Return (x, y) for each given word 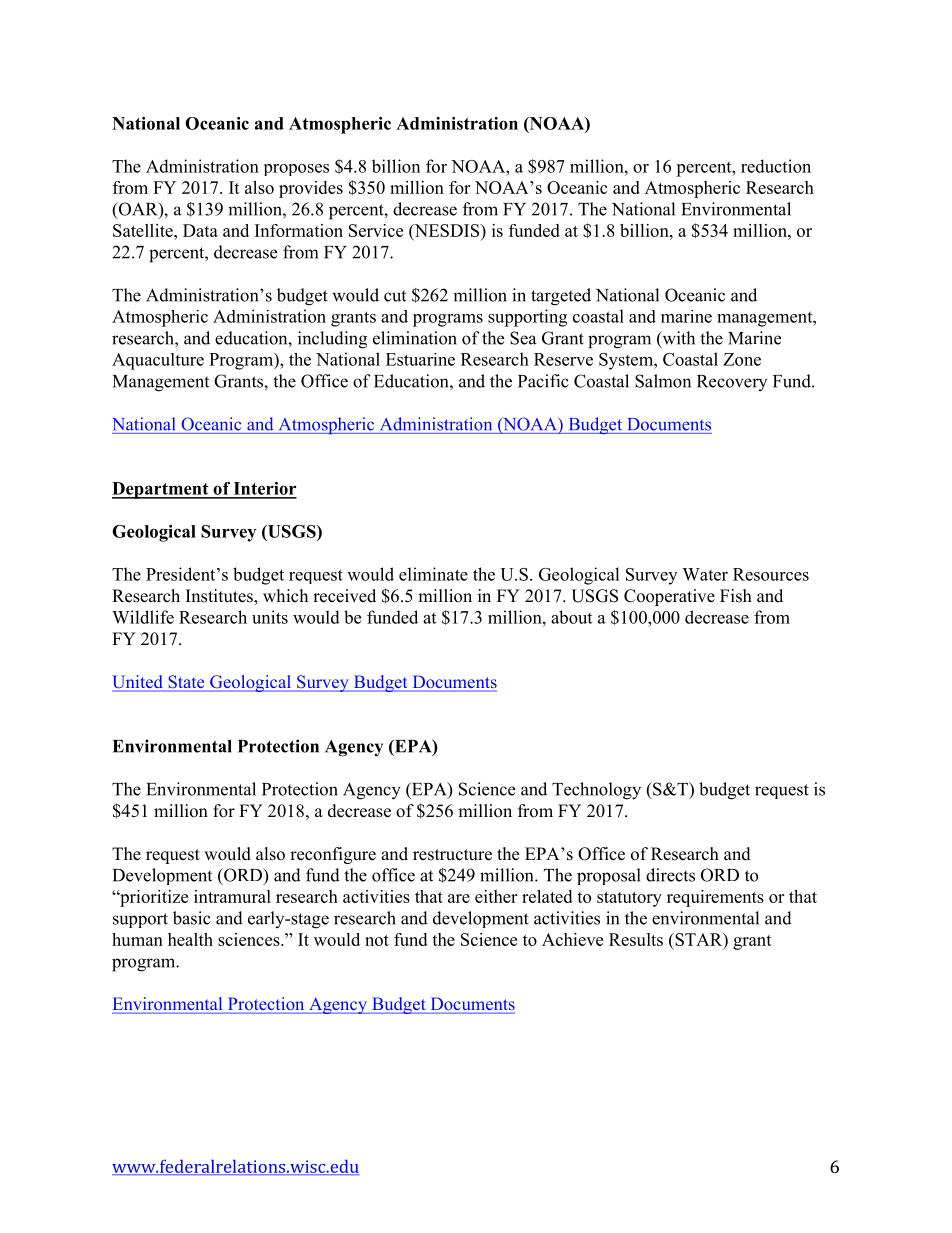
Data (200, 230)
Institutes (220, 597)
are (459, 898)
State (186, 683)
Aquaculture (158, 361)
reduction (776, 166)
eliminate (433, 574)
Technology (596, 791)
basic (192, 918)
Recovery (732, 383)
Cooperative (669, 597)
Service (376, 230)
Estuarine (420, 359)
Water (705, 574)
